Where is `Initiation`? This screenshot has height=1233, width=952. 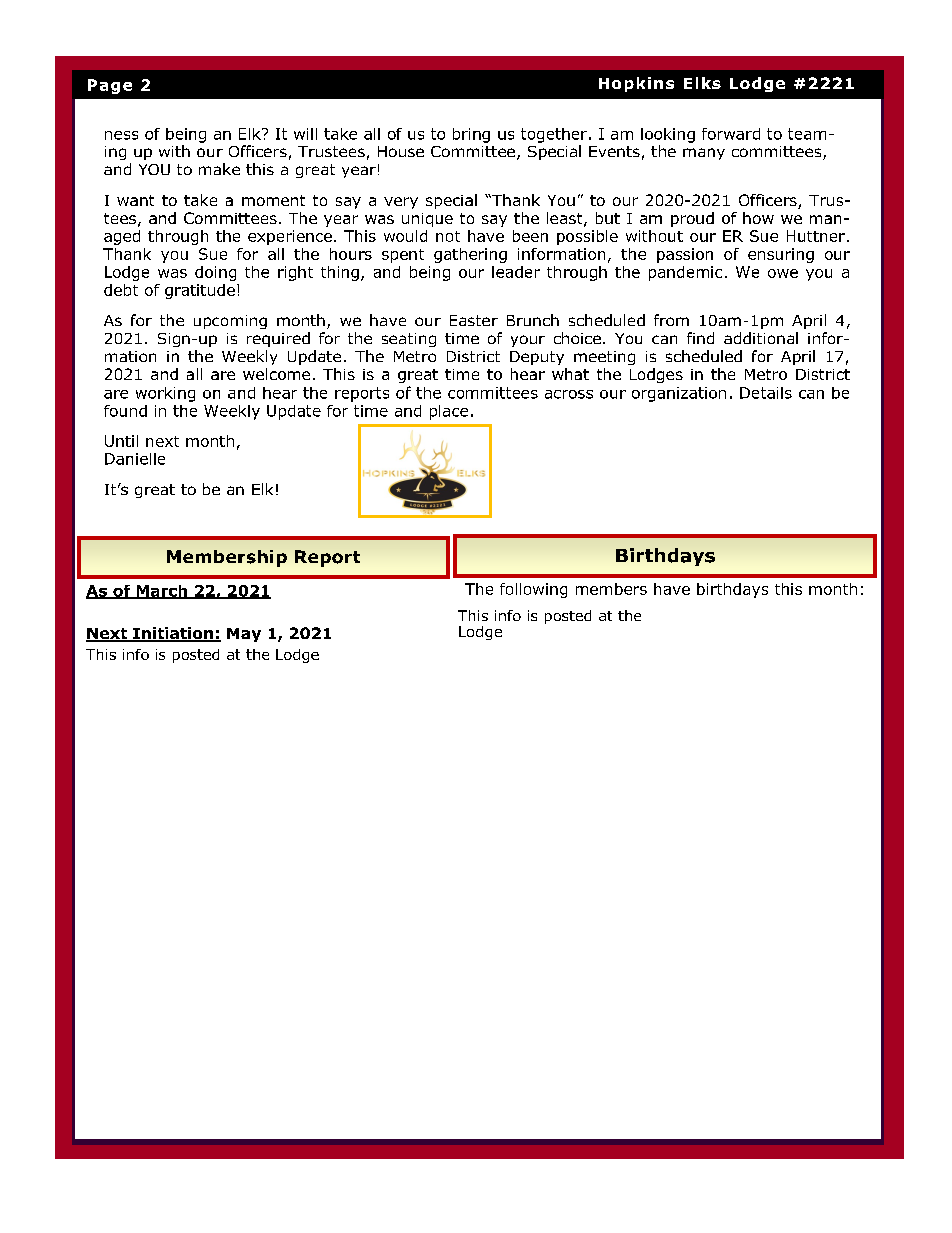
Initiation is located at coordinates (173, 634).
